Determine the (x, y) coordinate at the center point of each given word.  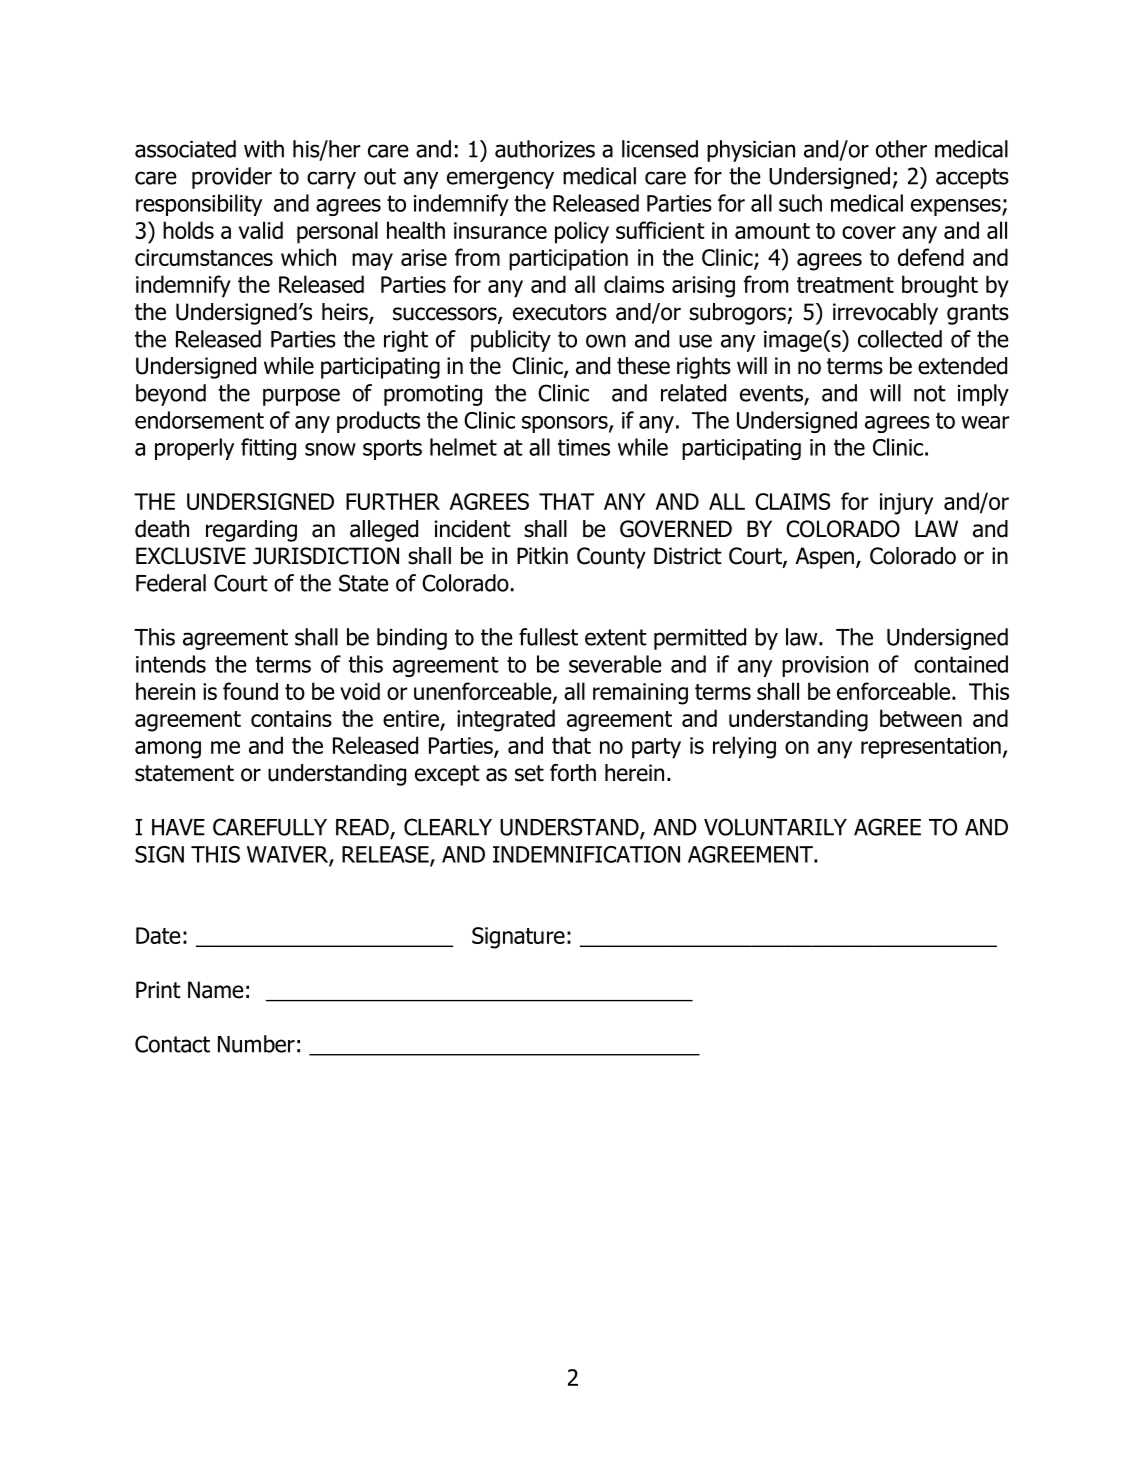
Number (256, 1044)
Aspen (824, 558)
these (643, 366)
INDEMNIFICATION (586, 854)
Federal (171, 583)
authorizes (545, 149)
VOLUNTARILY (775, 827)
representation (931, 748)
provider (232, 178)
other (901, 149)
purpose (301, 397)
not (930, 393)
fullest (548, 637)
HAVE (178, 827)
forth (573, 773)
